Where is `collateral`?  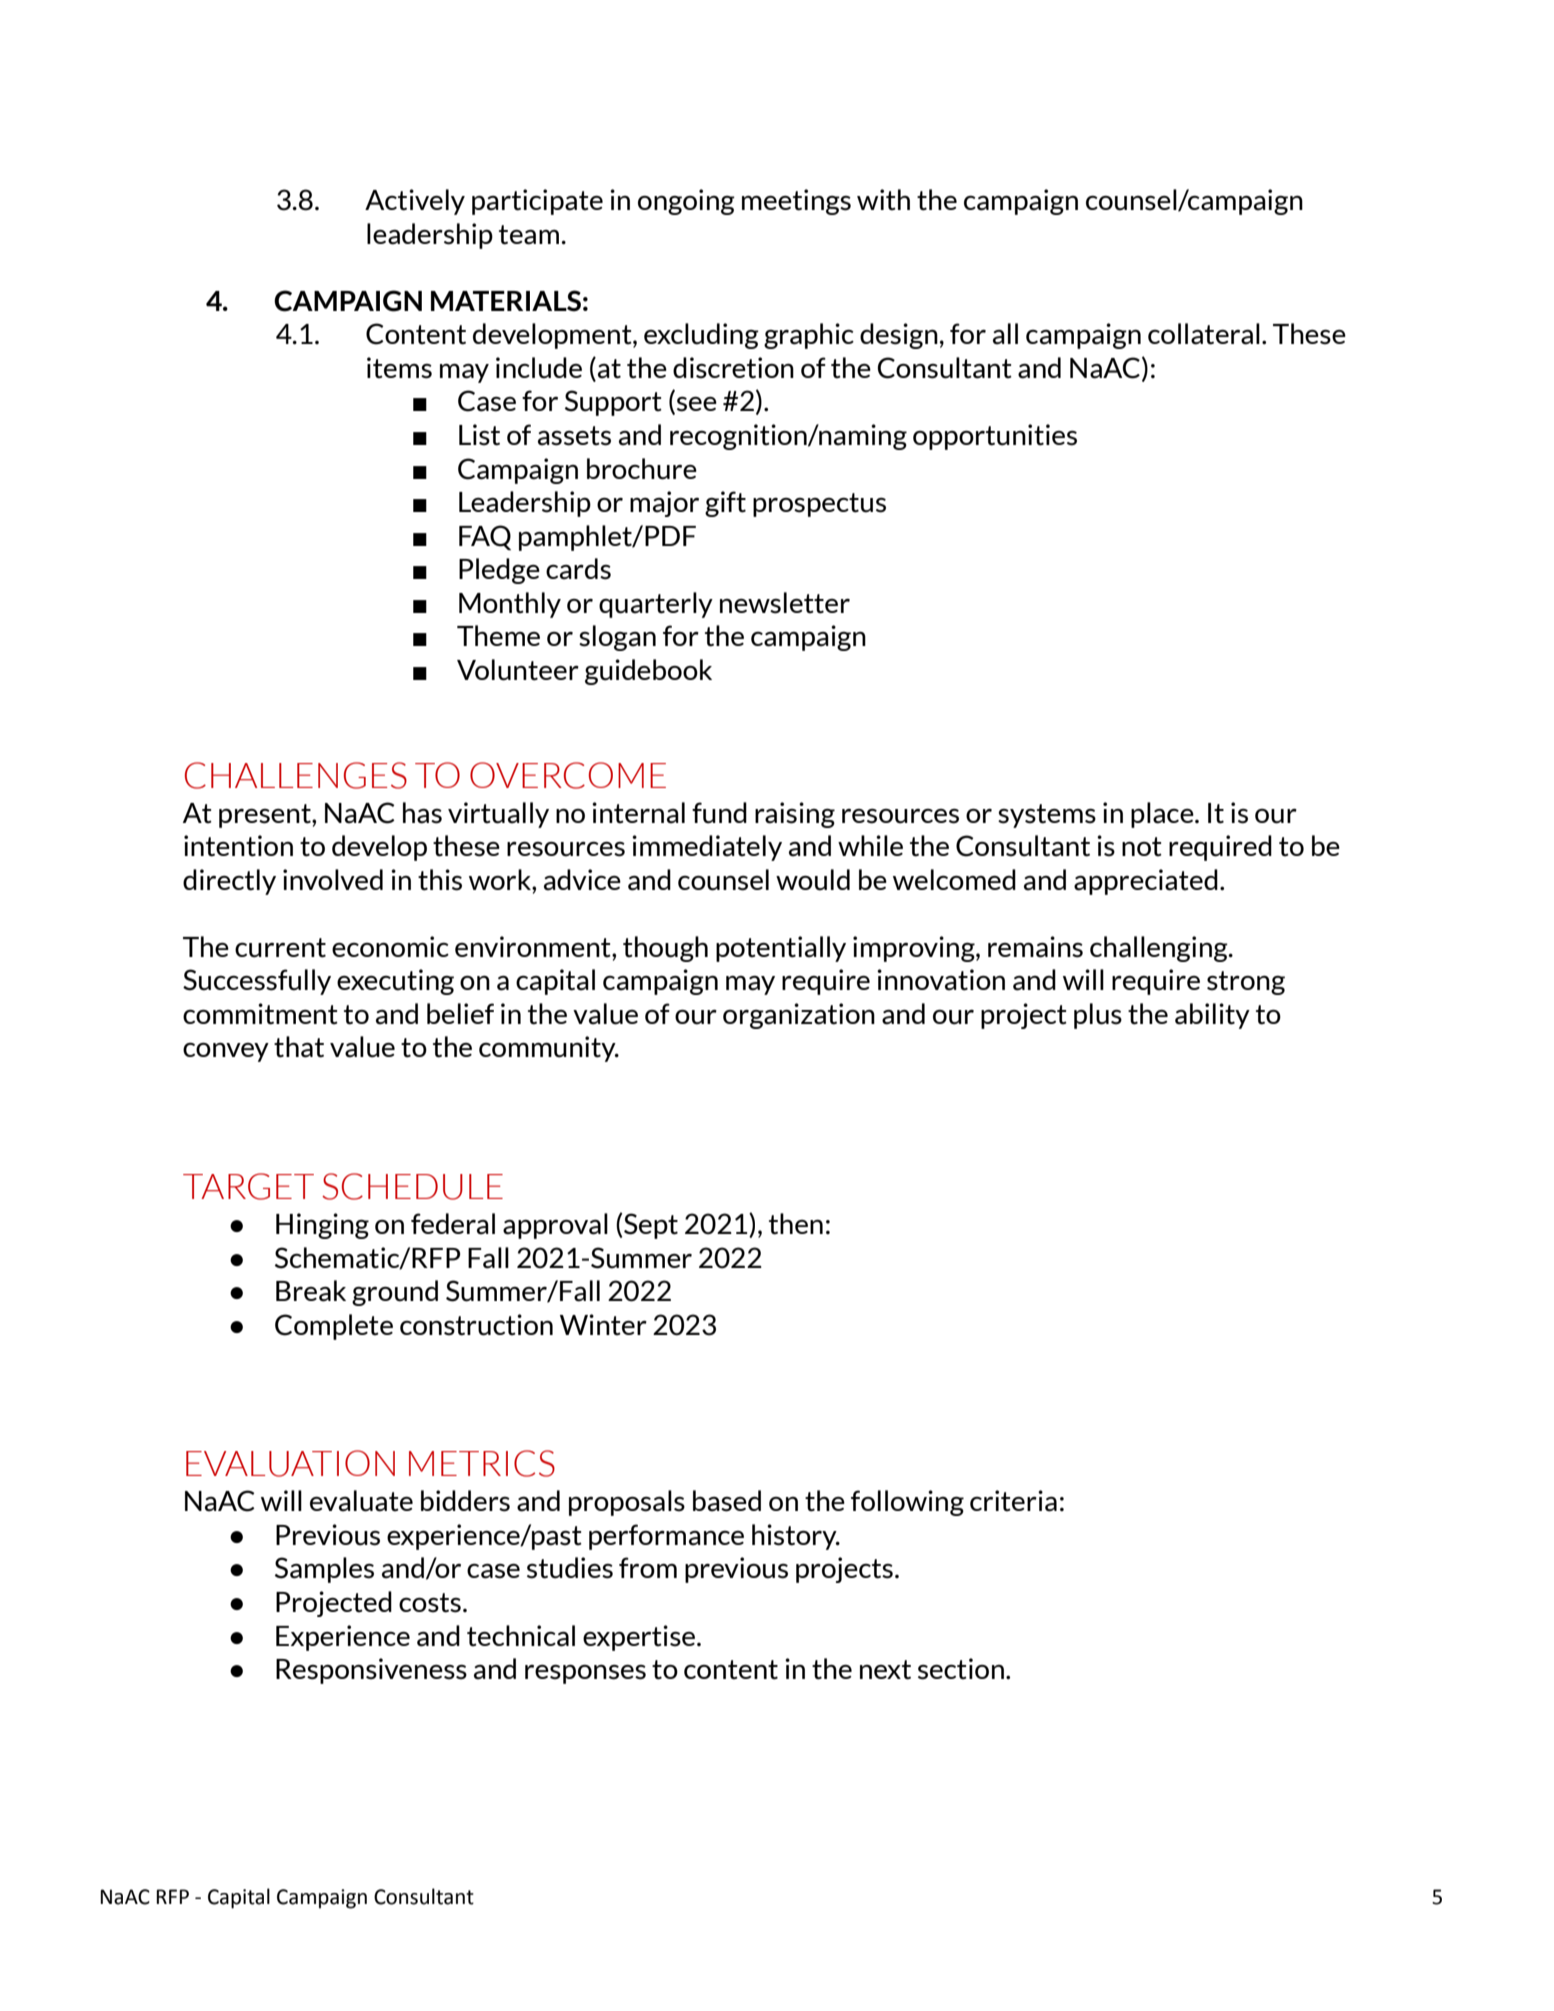
collateral is located at coordinates (1204, 334).
